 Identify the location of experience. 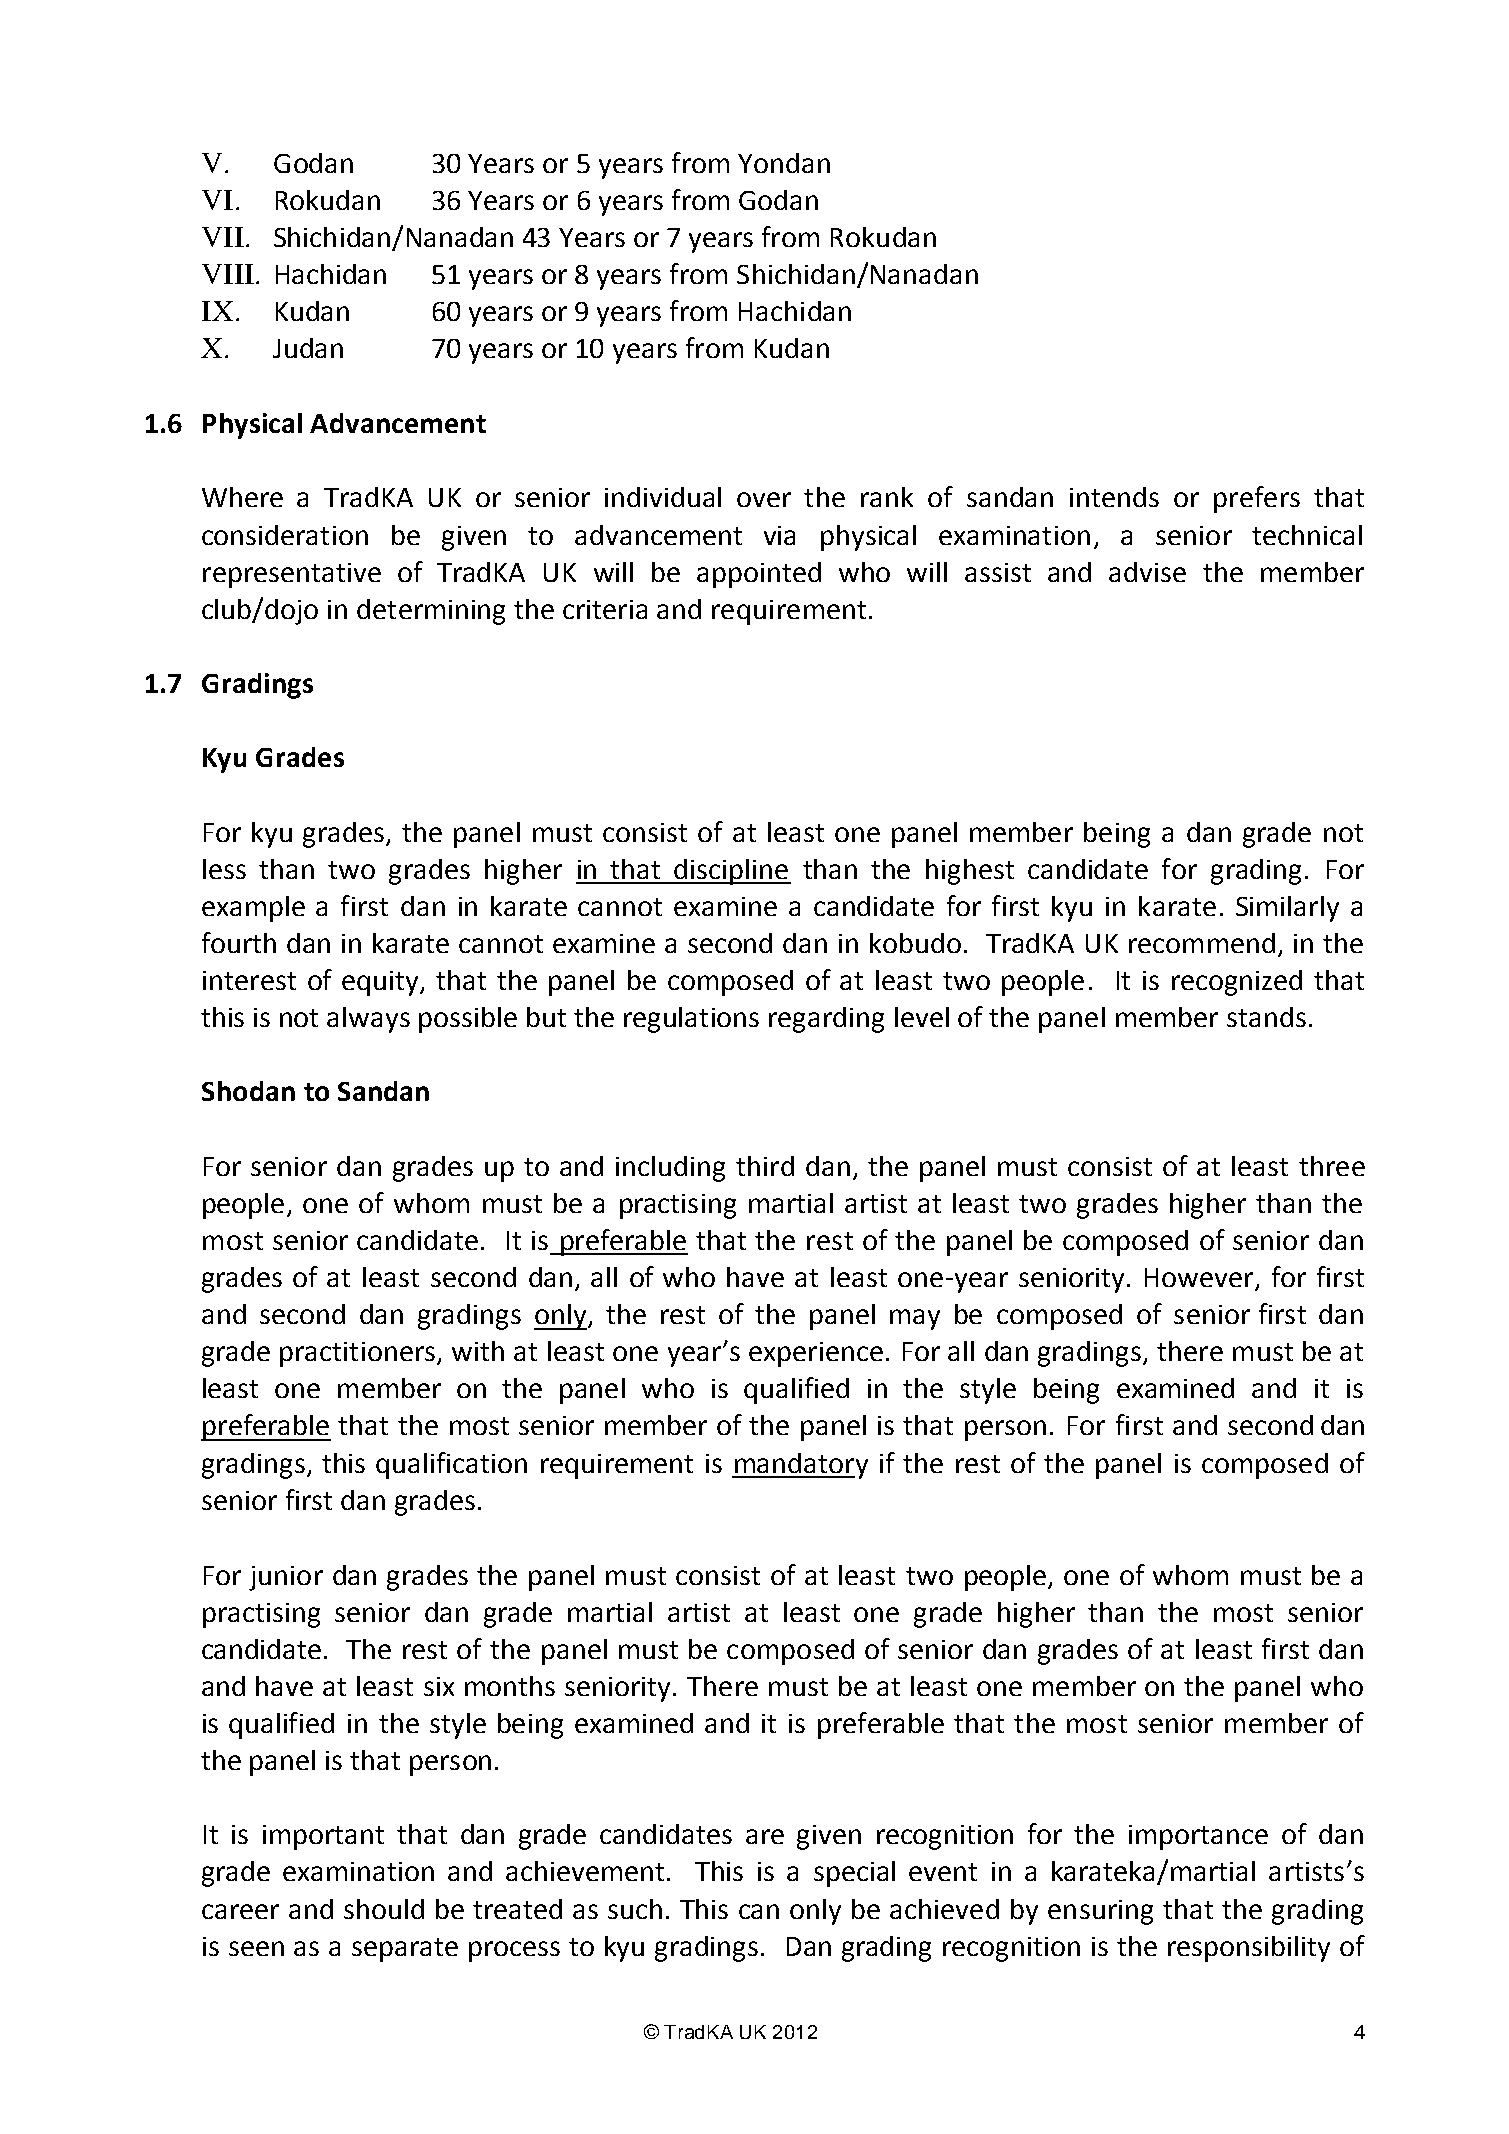
(816, 1354).
